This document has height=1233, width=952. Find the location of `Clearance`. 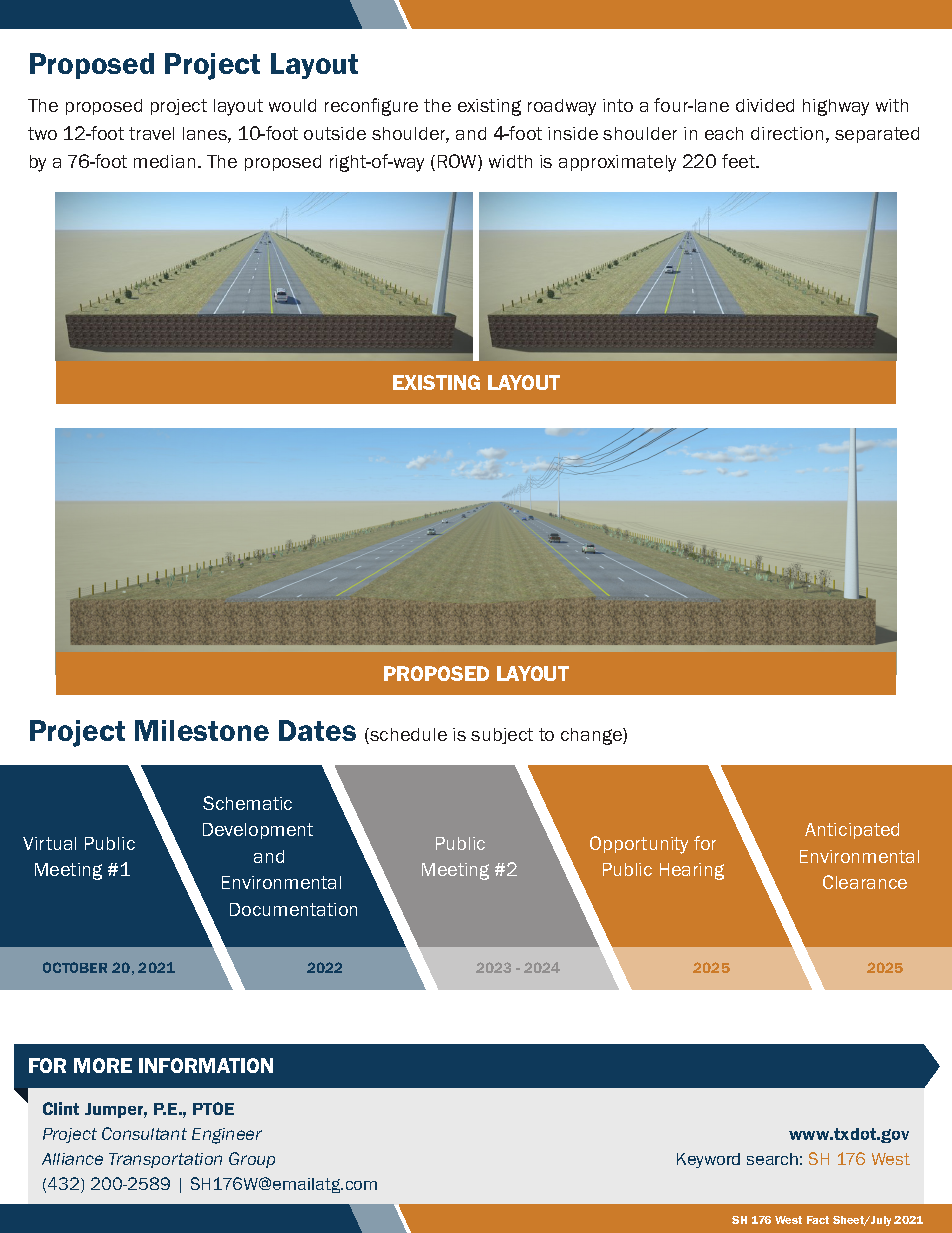

Clearance is located at coordinates (865, 882).
